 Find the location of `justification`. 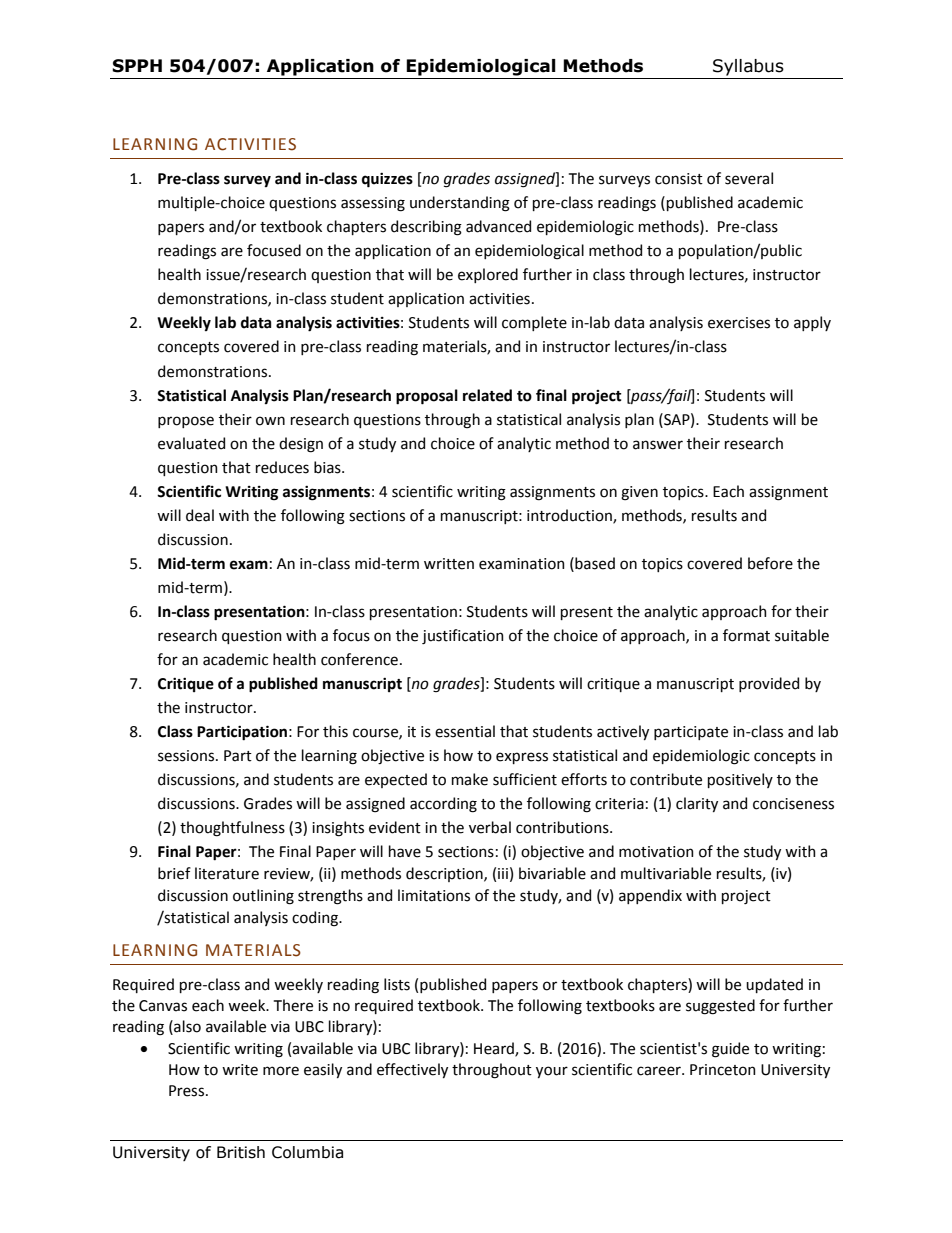

justification is located at coordinates (463, 636).
